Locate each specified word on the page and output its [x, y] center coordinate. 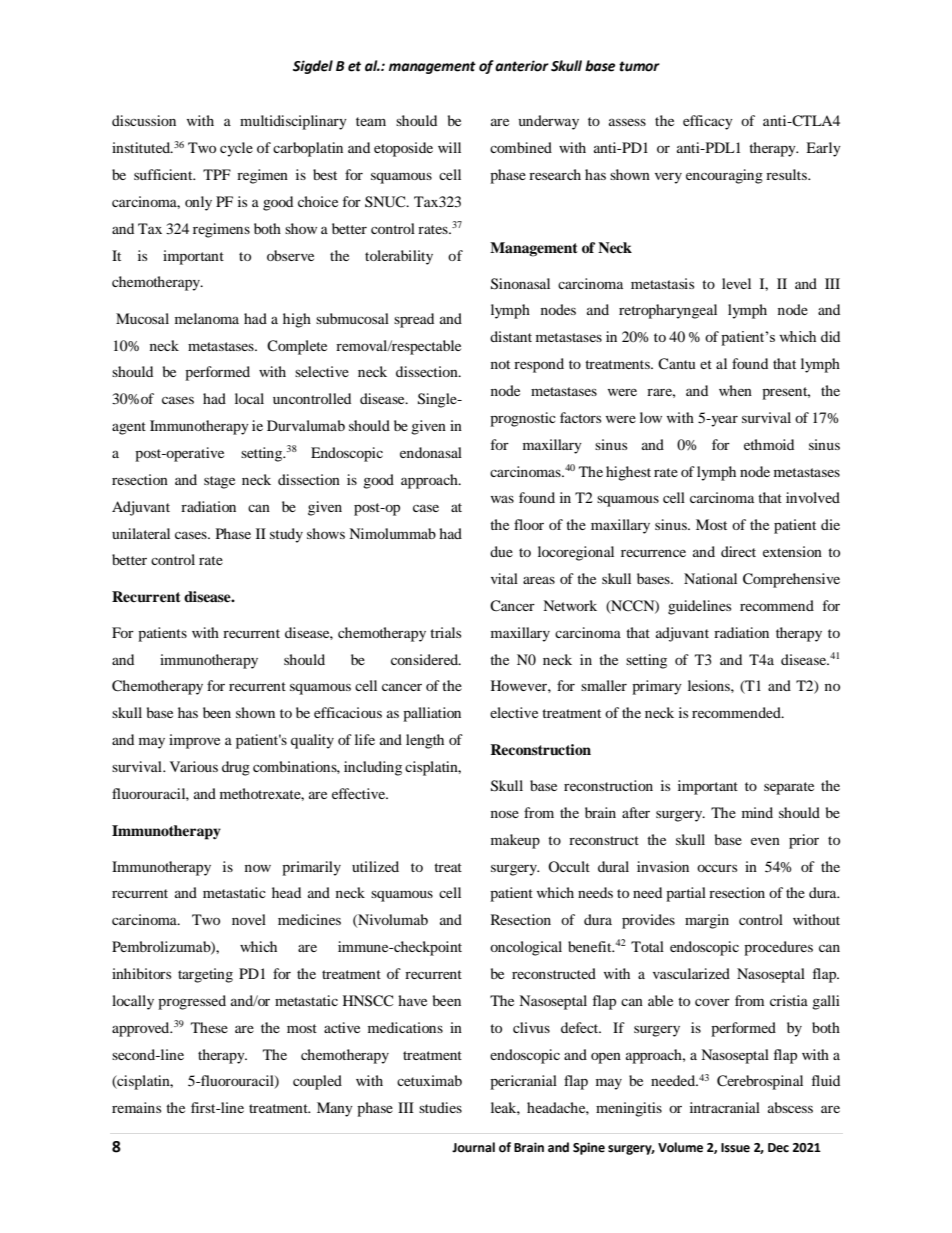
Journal [473, 1147]
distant [511, 336]
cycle [236, 149]
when [735, 390]
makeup [515, 841]
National [710, 578]
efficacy [708, 122]
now [258, 868]
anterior [522, 66]
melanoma [207, 318]
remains [136, 1107]
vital [504, 578]
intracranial [725, 1107]
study [286, 535]
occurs [717, 868]
